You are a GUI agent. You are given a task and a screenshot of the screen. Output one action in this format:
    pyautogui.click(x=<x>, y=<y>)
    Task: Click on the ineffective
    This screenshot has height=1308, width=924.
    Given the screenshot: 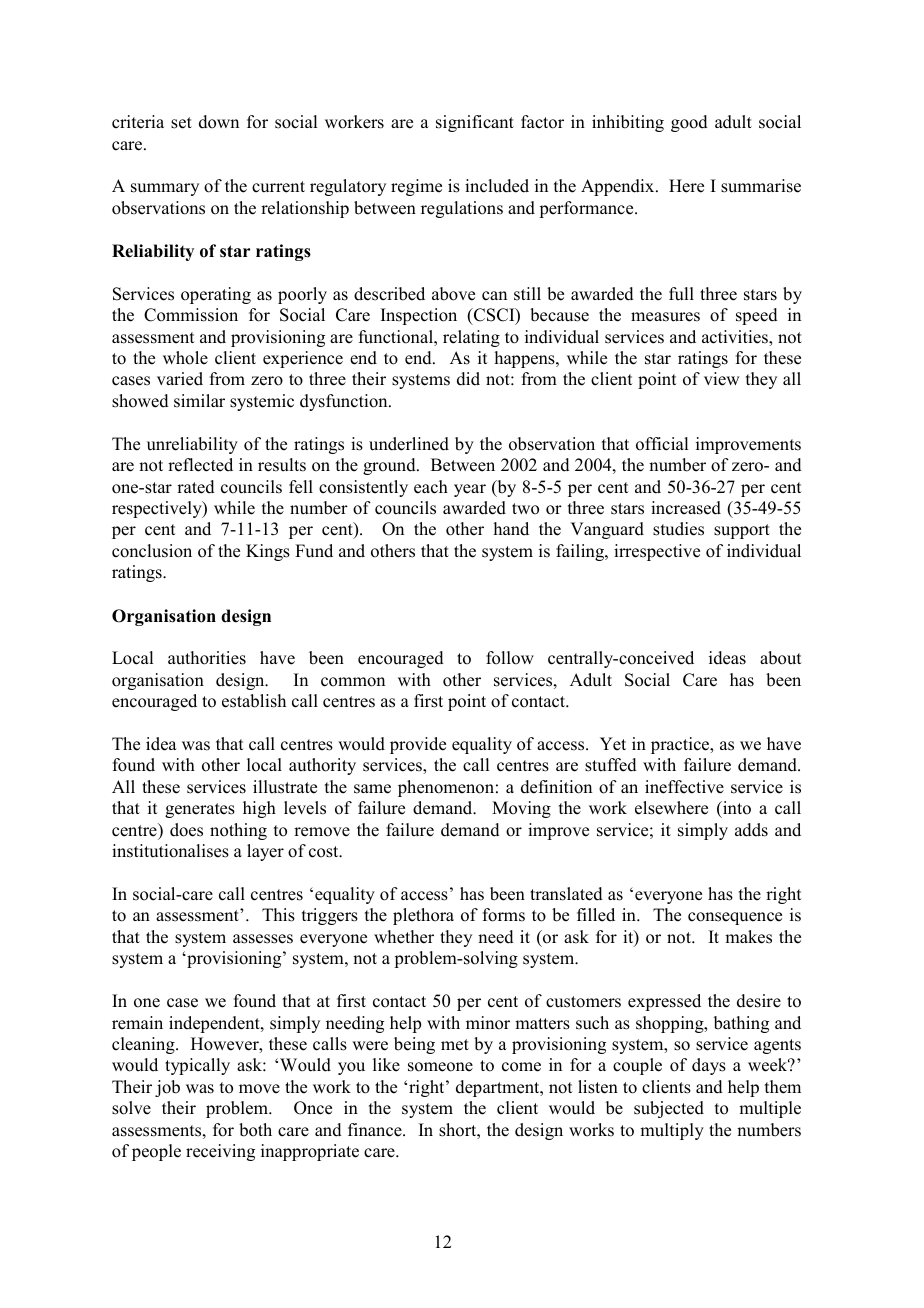 What is the action you would take?
    pyautogui.click(x=684, y=787)
